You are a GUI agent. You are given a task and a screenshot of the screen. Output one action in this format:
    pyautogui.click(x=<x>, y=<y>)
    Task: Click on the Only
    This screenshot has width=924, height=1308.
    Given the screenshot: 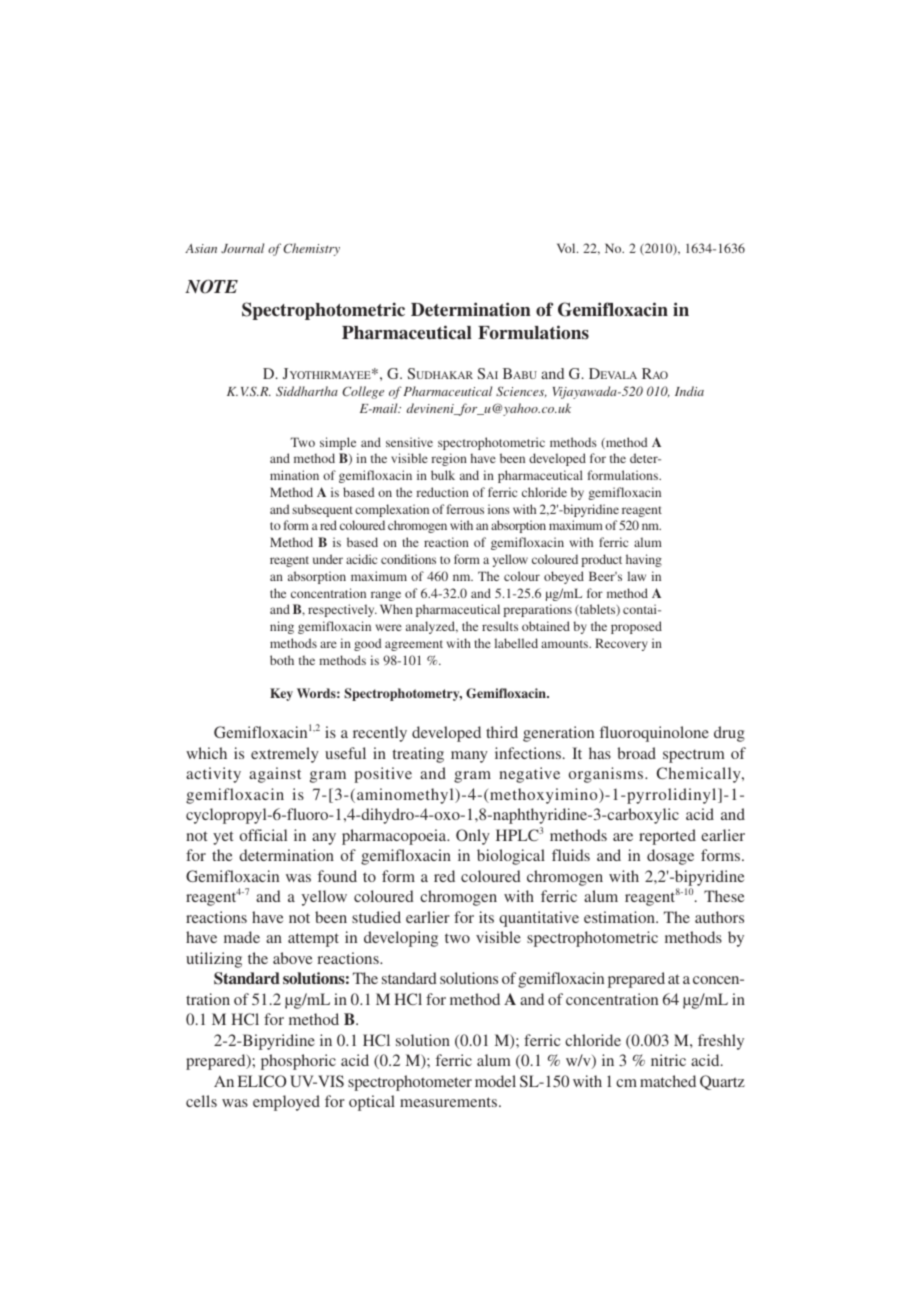 What is the action you would take?
    pyautogui.click(x=473, y=837)
